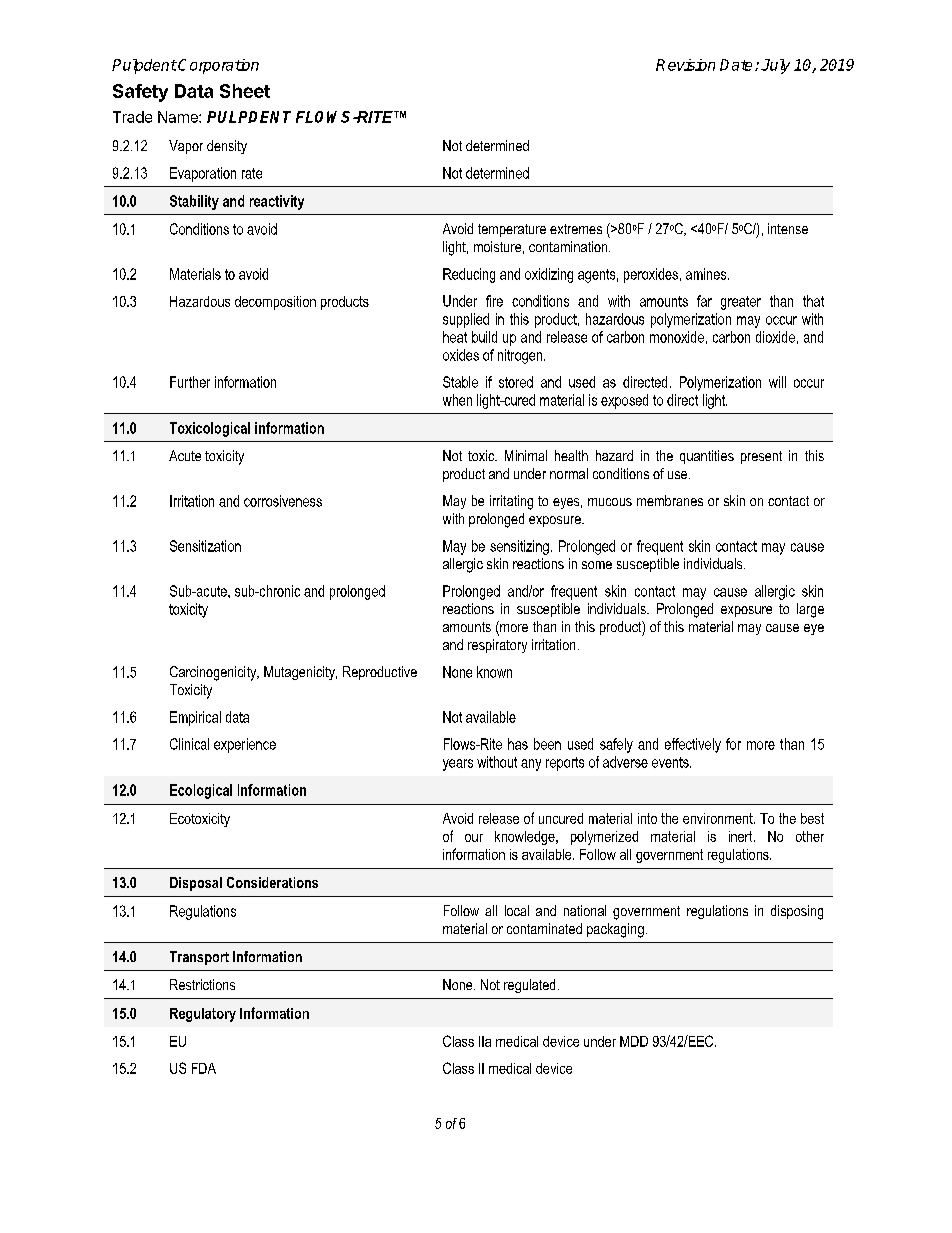 The image size is (952, 1233). What do you see at coordinates (512, 230) in the page?
I see `temperature` at bounding box center [512, 230].
